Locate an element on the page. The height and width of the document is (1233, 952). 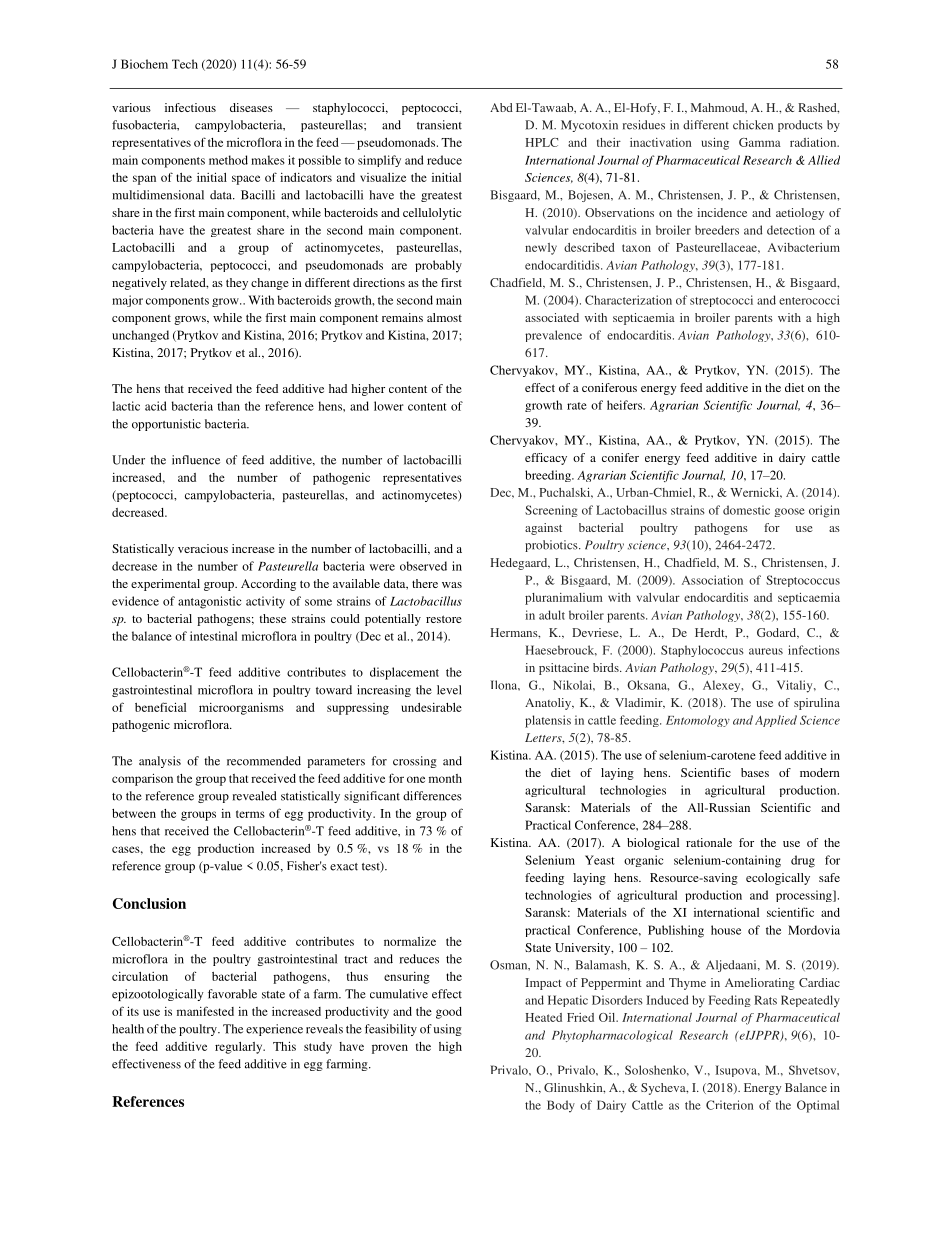
antagonistic is located at coordinates (209, 602).
